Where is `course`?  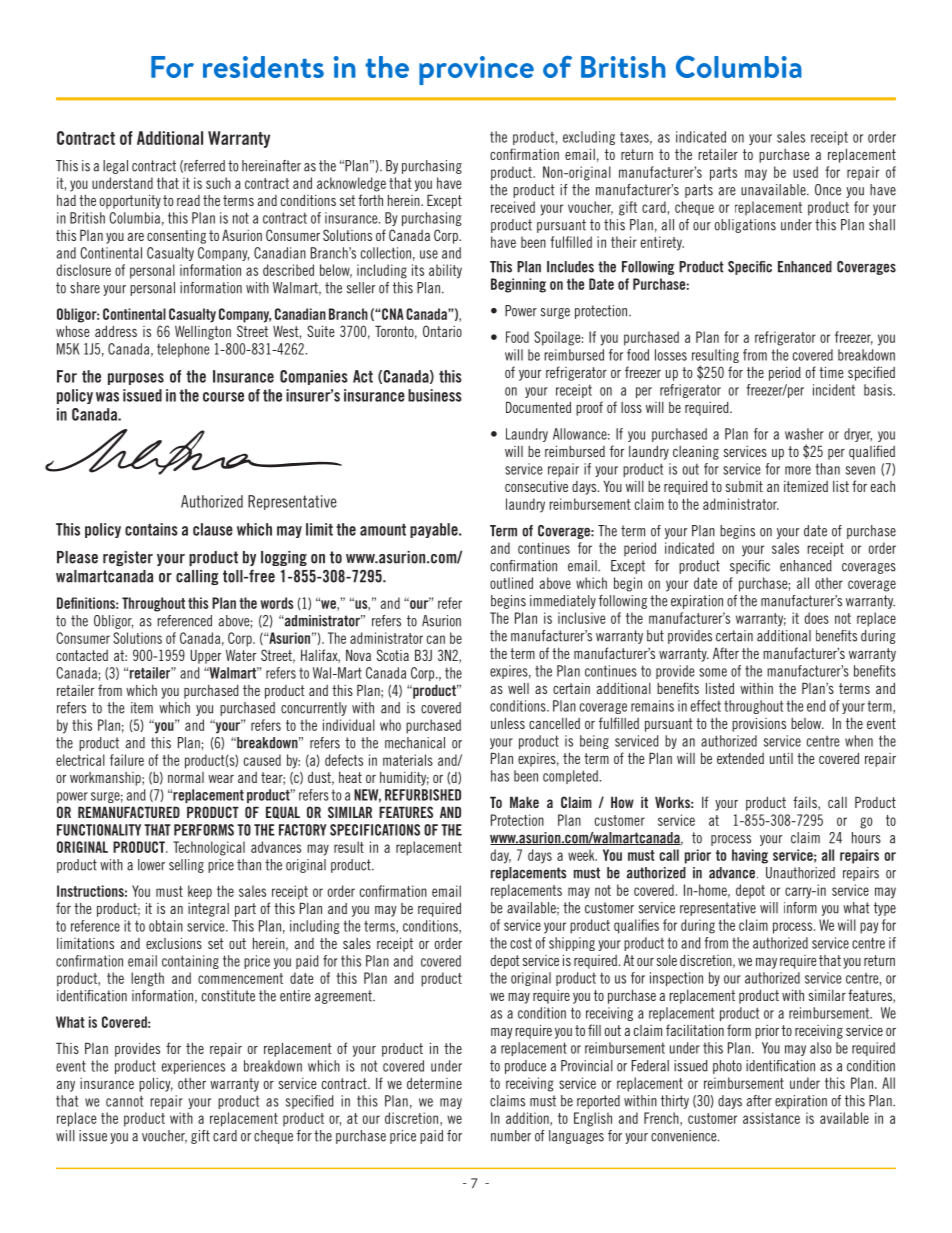 course is located at coordinates (223, 397).
